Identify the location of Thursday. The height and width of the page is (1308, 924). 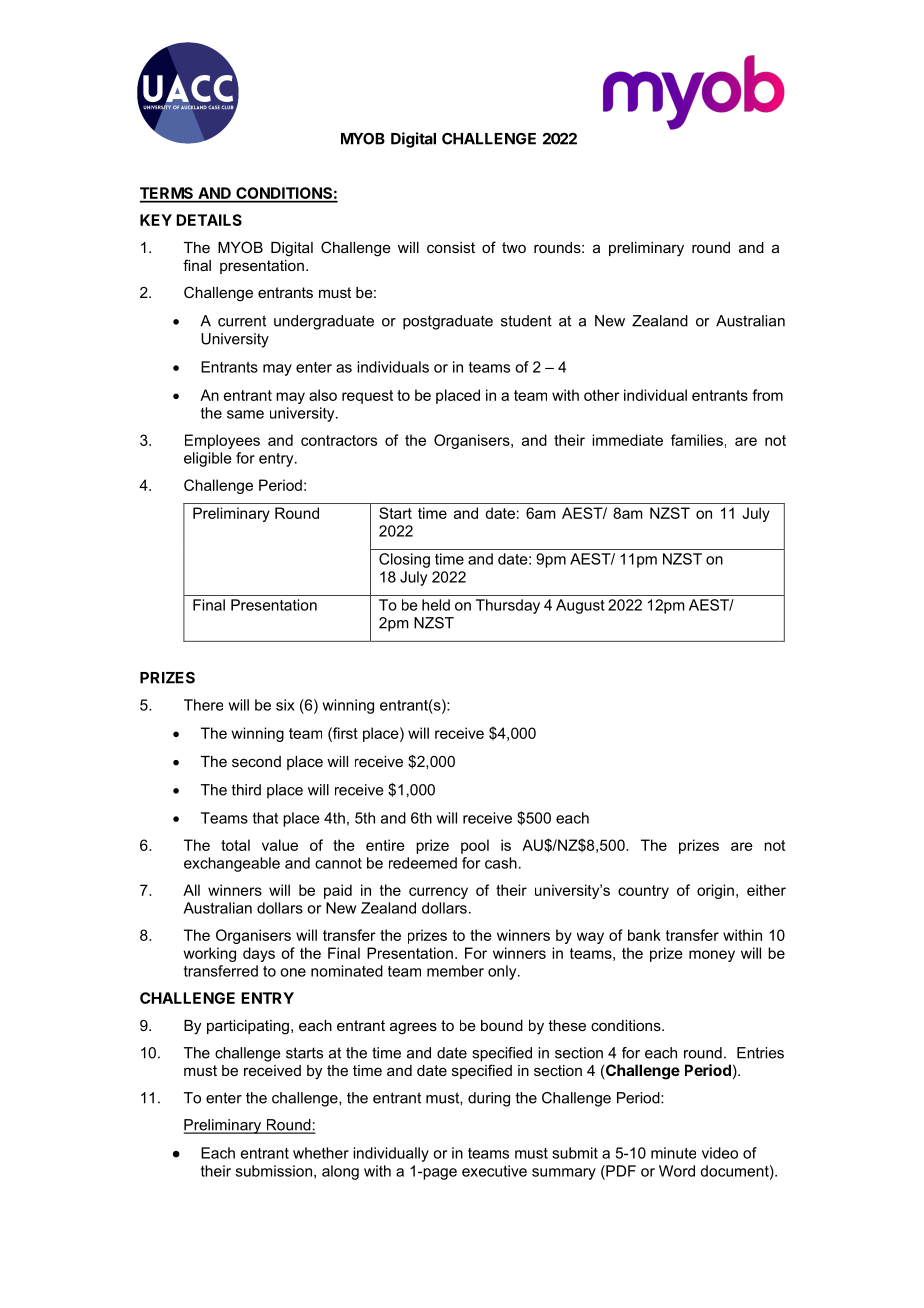
(508, 606).
